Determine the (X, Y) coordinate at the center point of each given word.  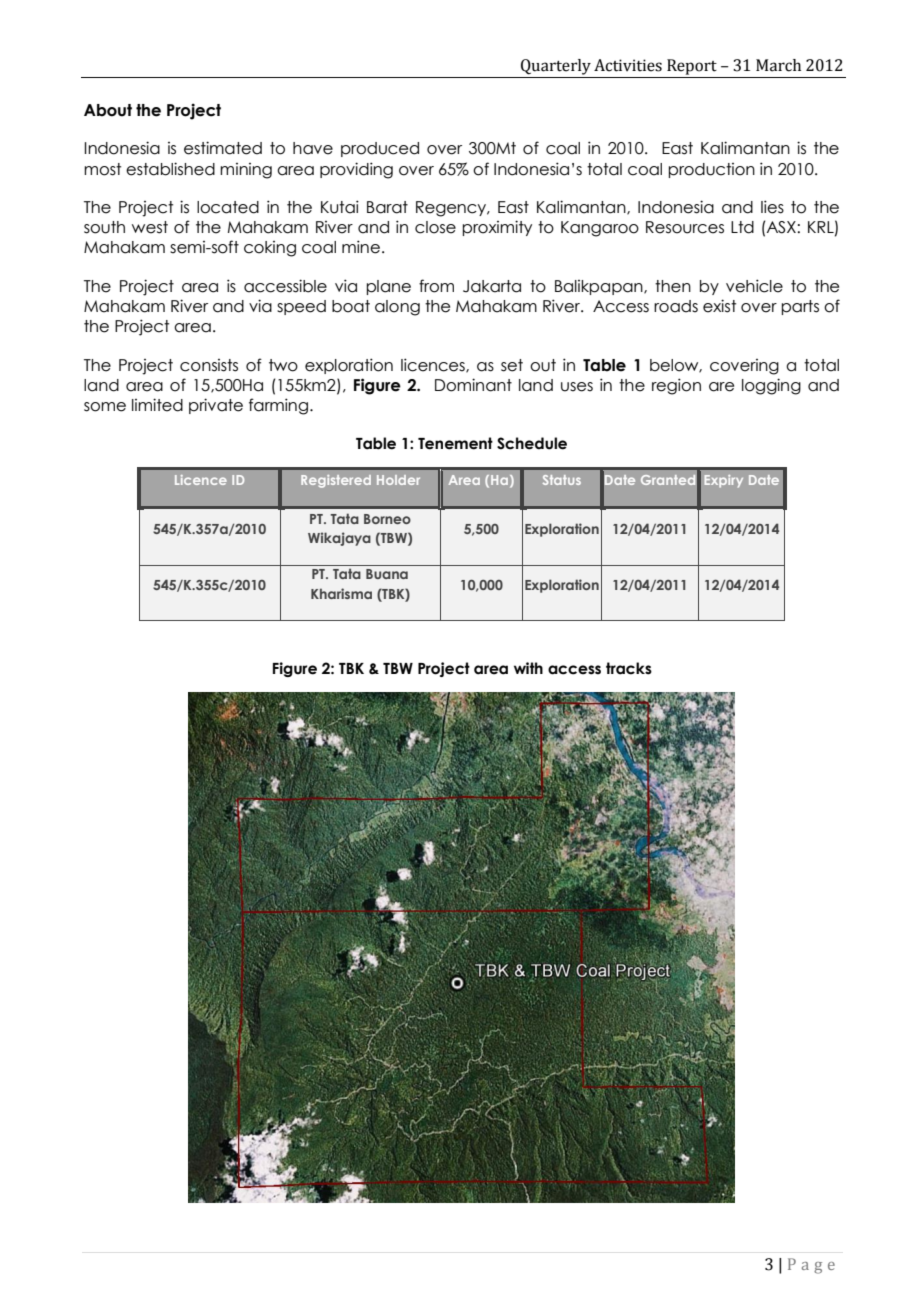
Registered (336, 481)
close (435, 227)
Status (562, 480)
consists (209, 365)
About (108, 110)
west (150, 227)
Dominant (473, 385)
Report (692, 67)
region (676, 386)
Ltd (742, 227)
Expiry (724, 481)
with (528, 668)
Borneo (387, 519)
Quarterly (556, 67)
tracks (629, 668)
